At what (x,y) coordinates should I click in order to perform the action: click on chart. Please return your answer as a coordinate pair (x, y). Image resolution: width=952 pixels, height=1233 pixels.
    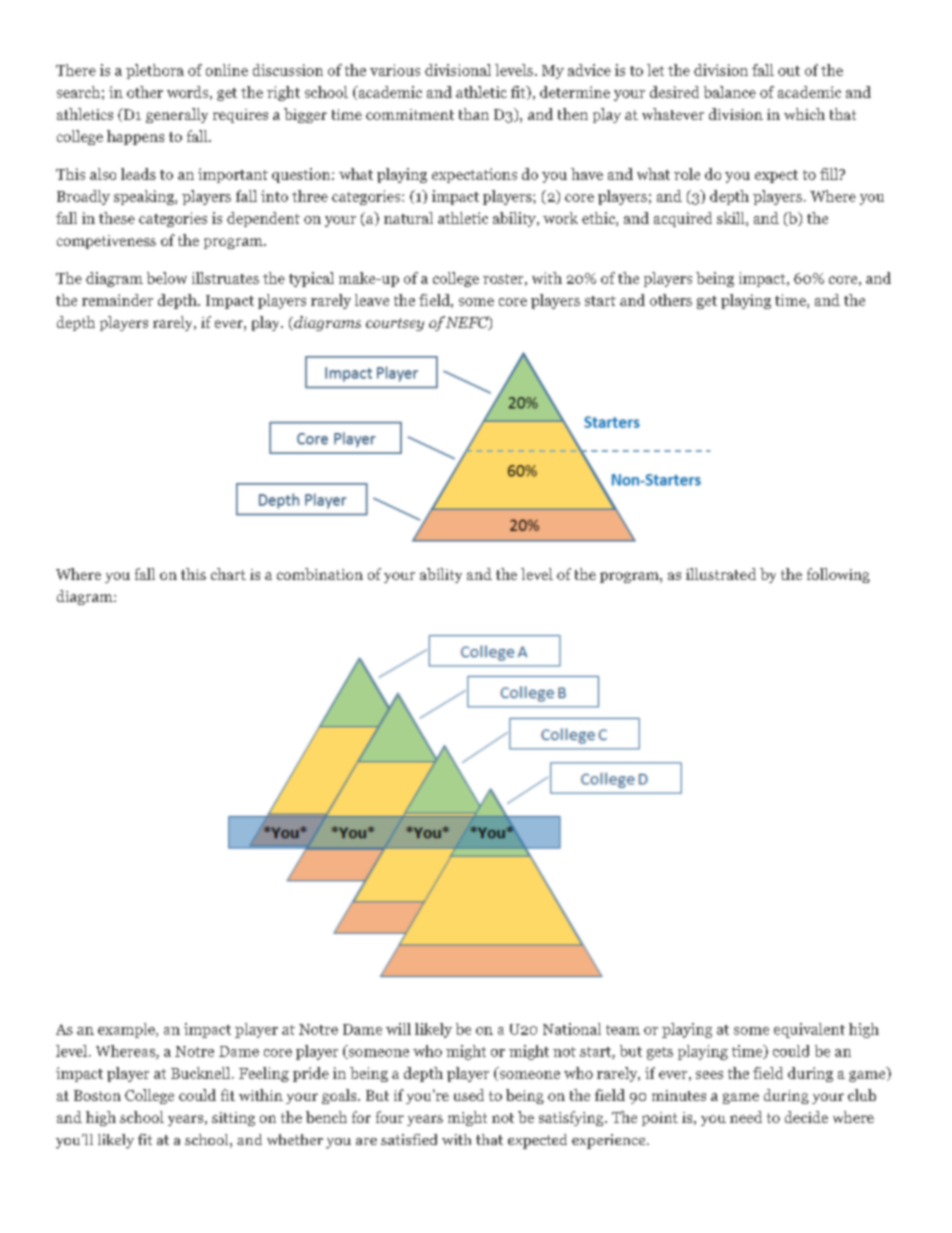
    Looking at the image, I should click on (228, 574).
